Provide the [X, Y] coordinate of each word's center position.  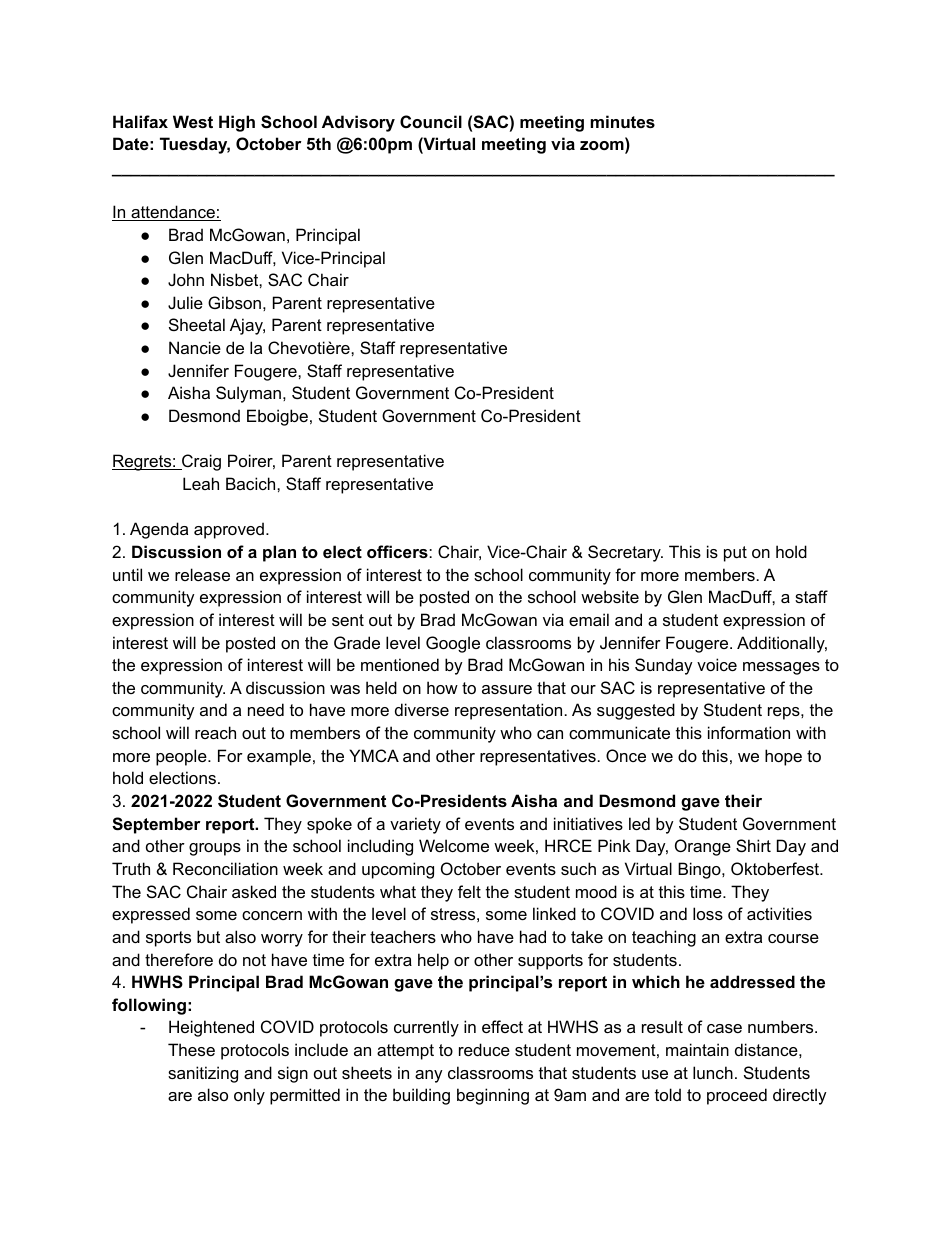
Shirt [753, 845]
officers [398, 551]
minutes [622, 121]
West [193, 121]
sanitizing [203, 1074]
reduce [484, 1049]
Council [431, 121]
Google [453, 644]
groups [215, 849]
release [202, 574]
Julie [185, 302]
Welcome [454, 845]
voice [717, 664]
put [735, 554]
